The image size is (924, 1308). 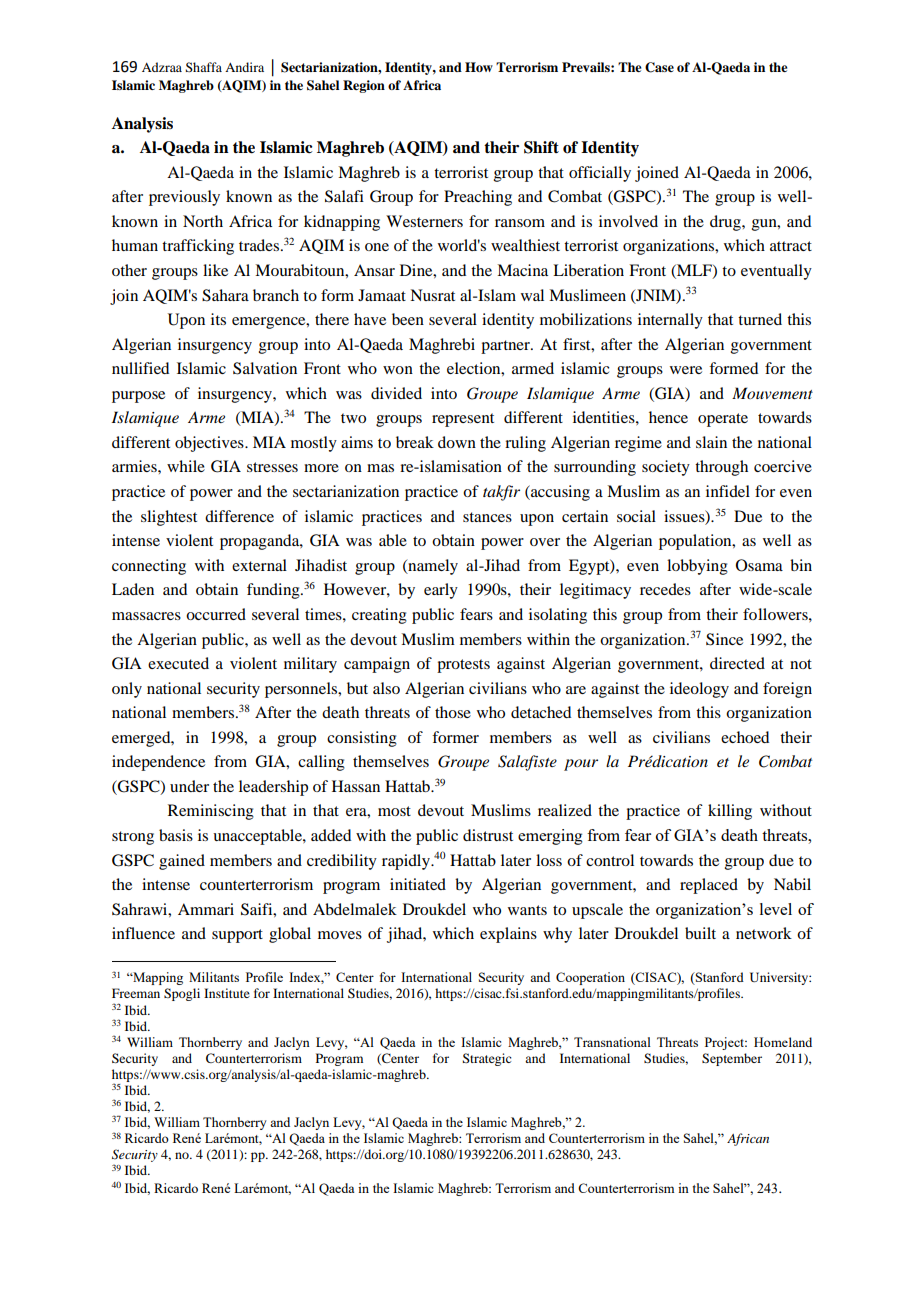 I want to click on Strategic, so click(x=487, y=1059).
